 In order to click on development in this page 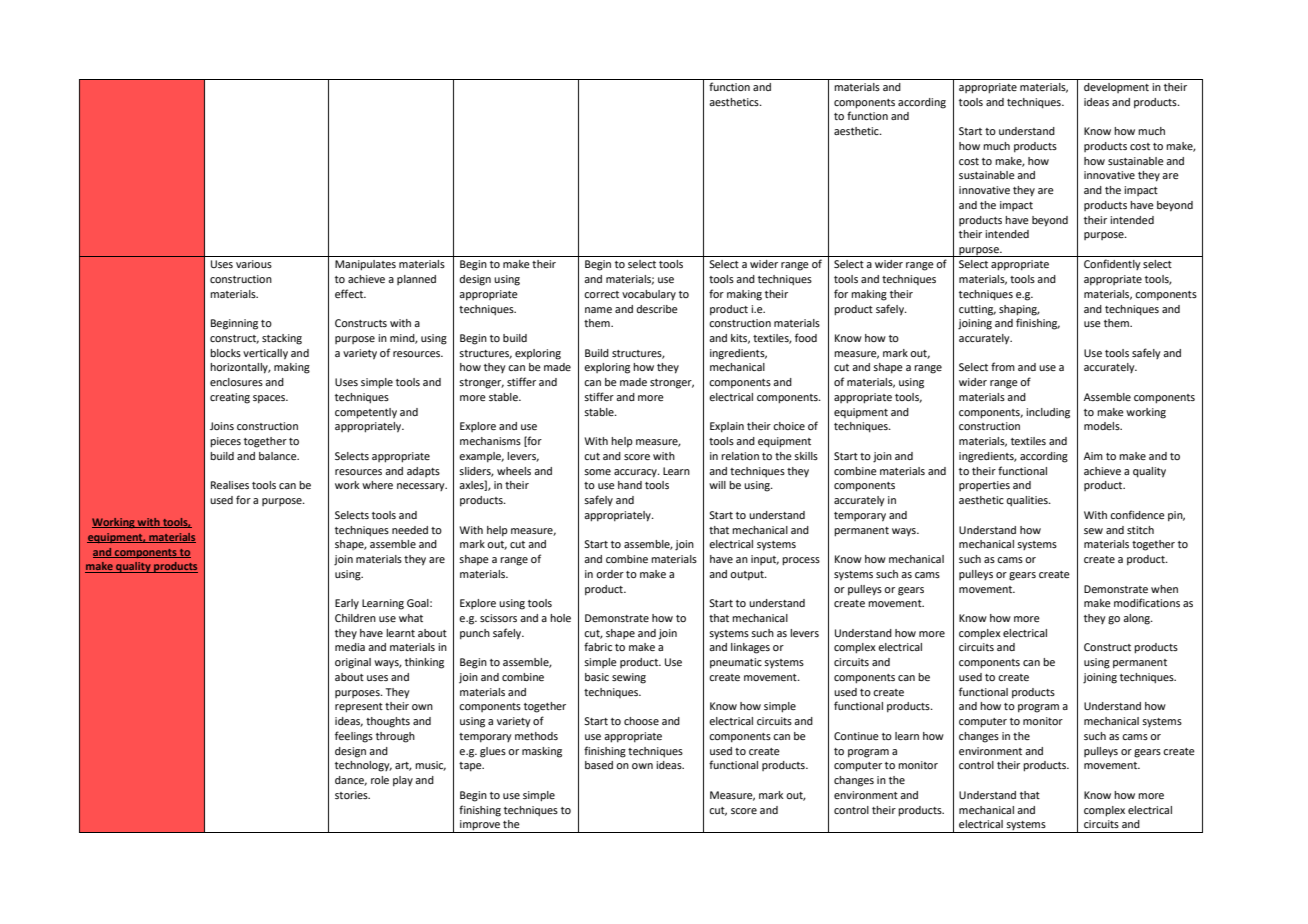, I will do `click(1116, 88)`.
